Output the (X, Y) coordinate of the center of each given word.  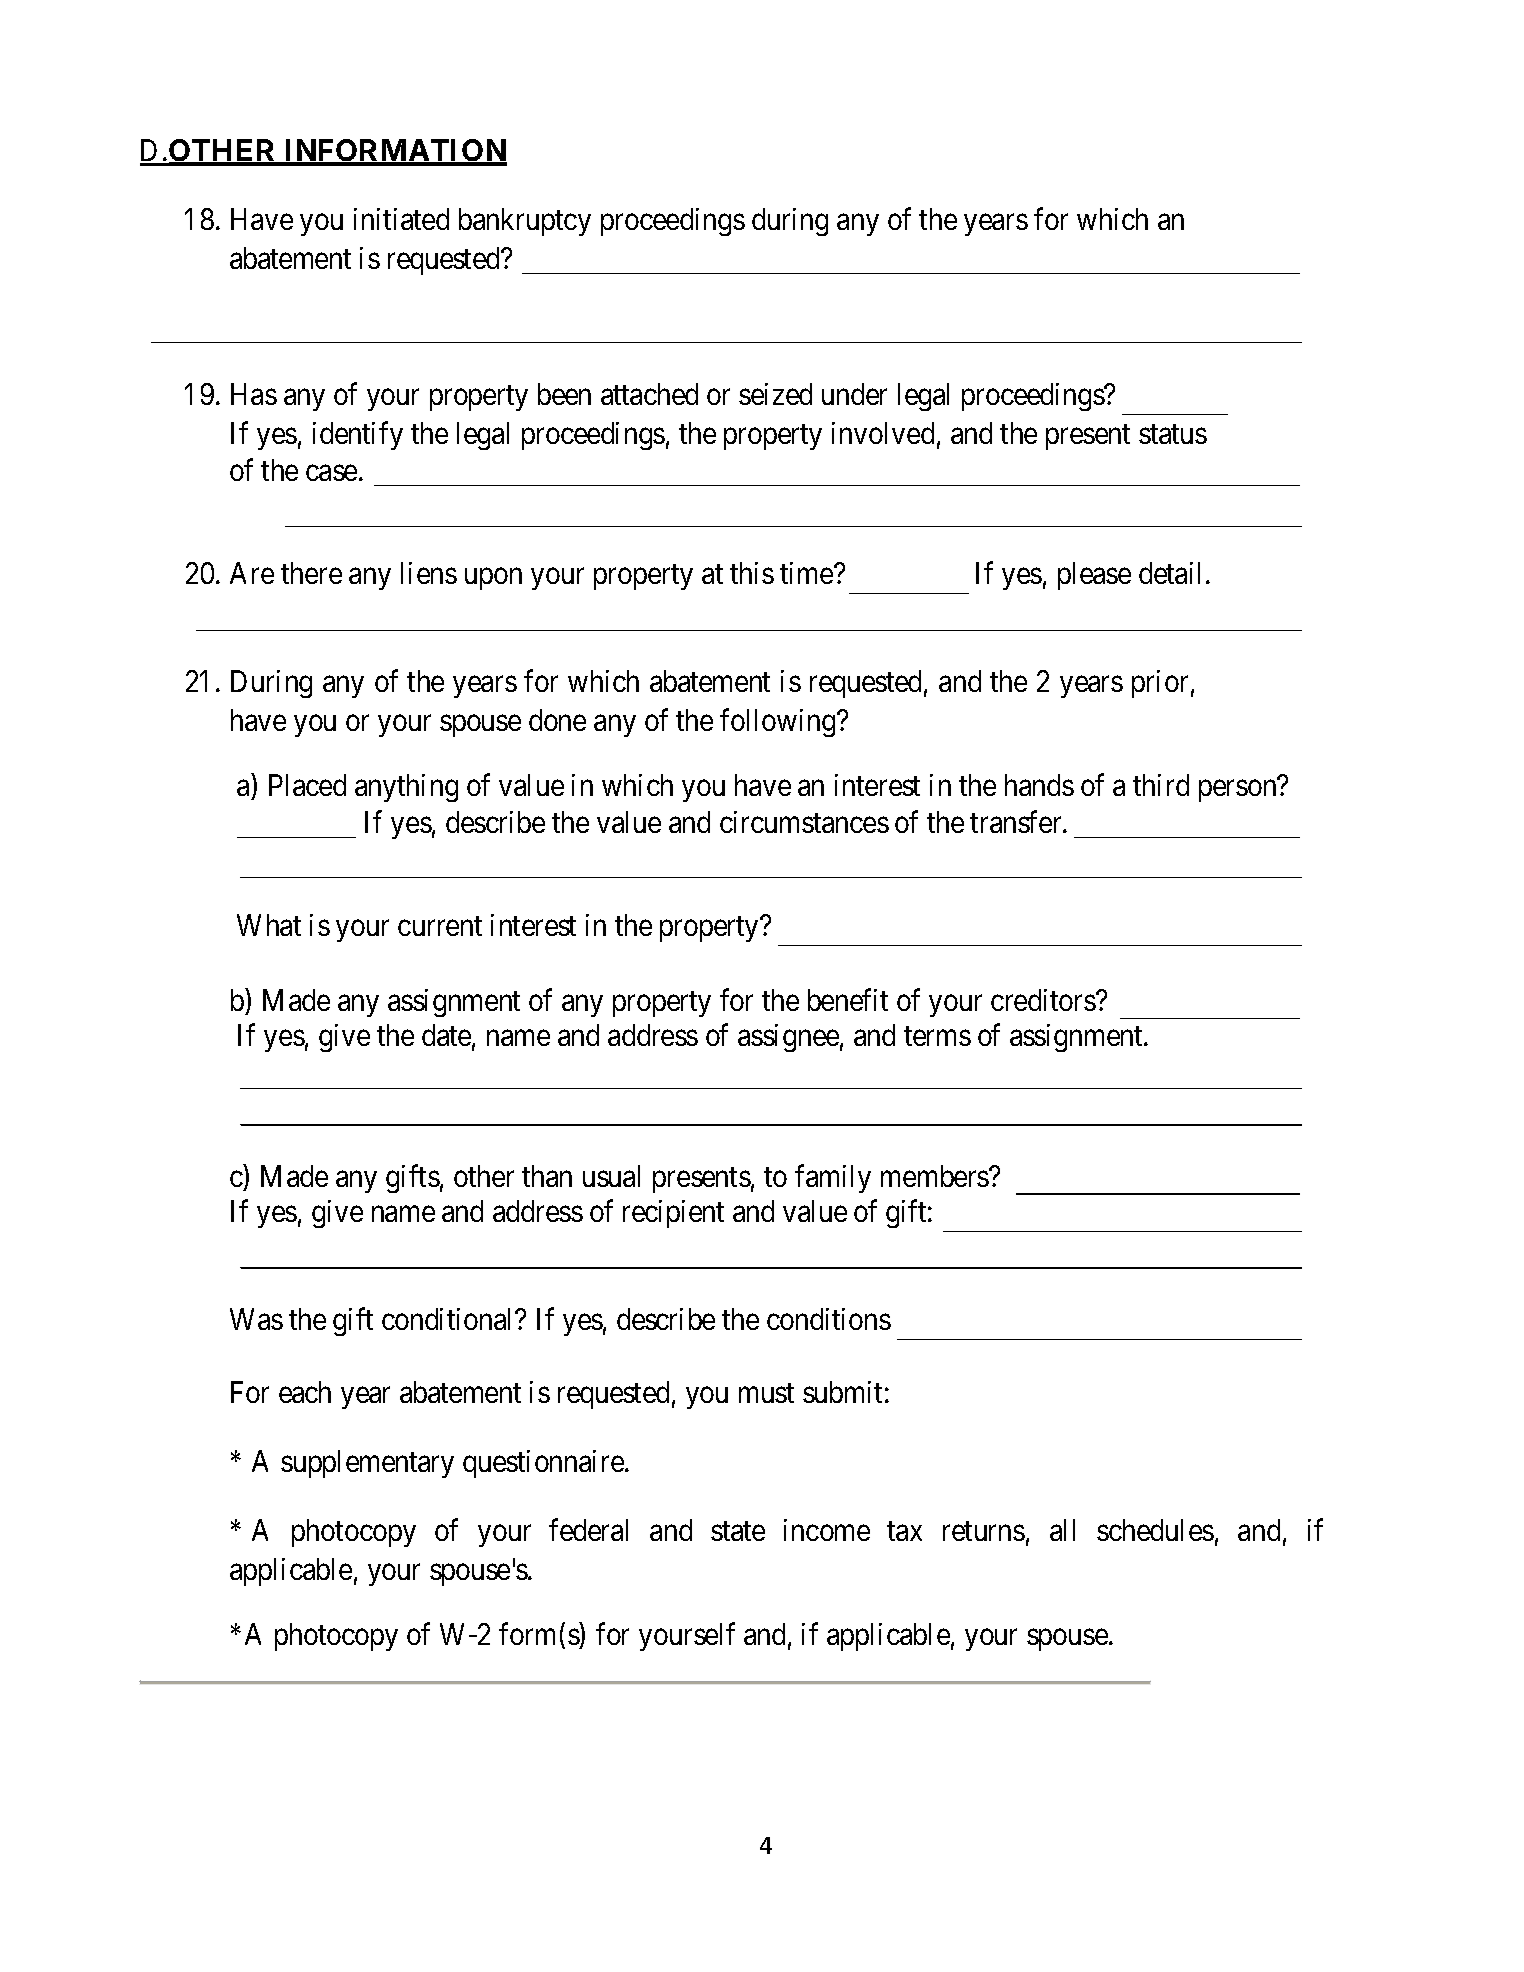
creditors (1044, 1000)
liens (429, 573)
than (547, 1176)
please (1094, 576)
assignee (788, 1038)
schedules (1155, 1530)
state (738, 1531)
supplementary (367, 1464)
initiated (401, 219)
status (1173, 434)
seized (775, 394)
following (779, 723)
